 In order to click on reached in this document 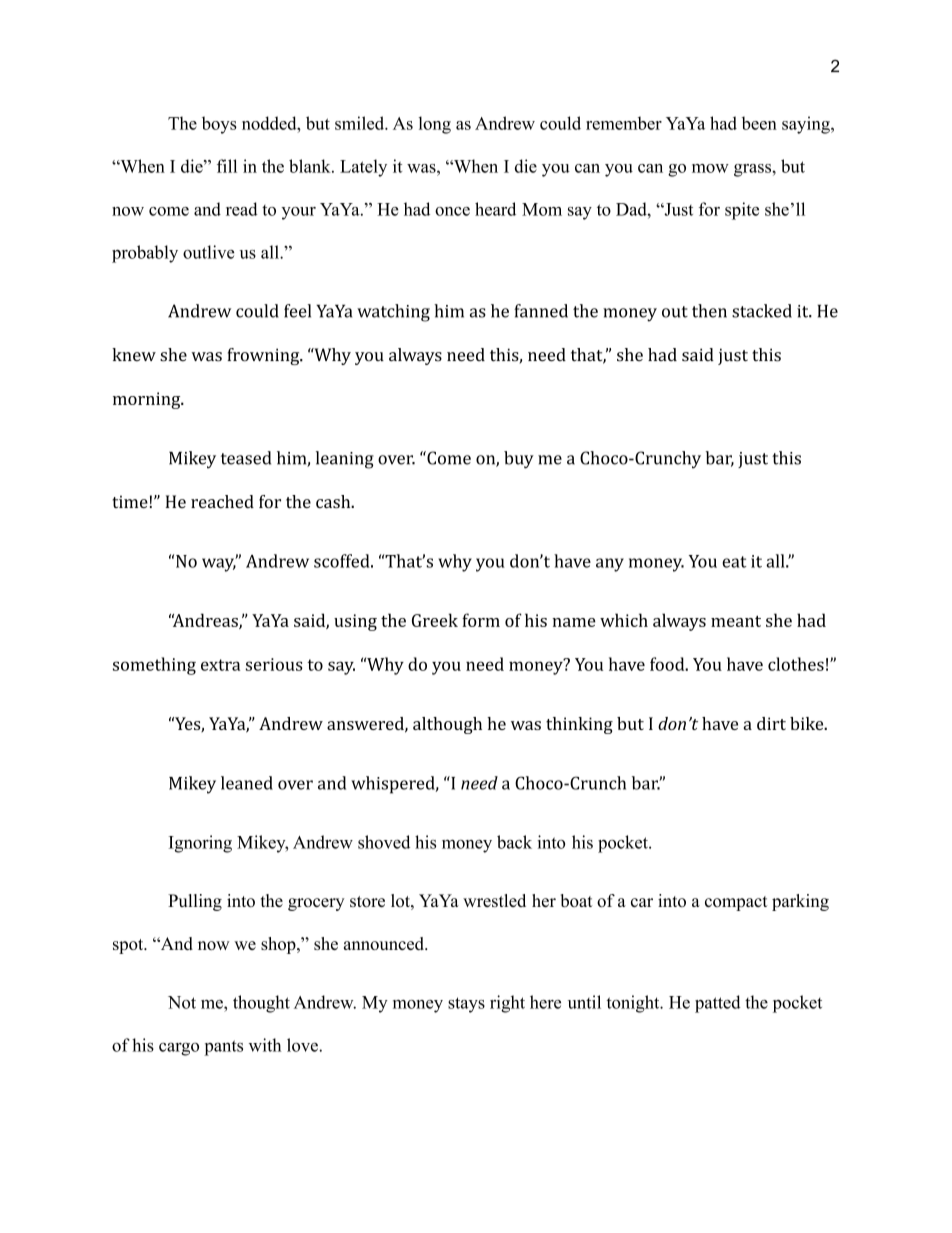, I will do `click(222, 501)`.
